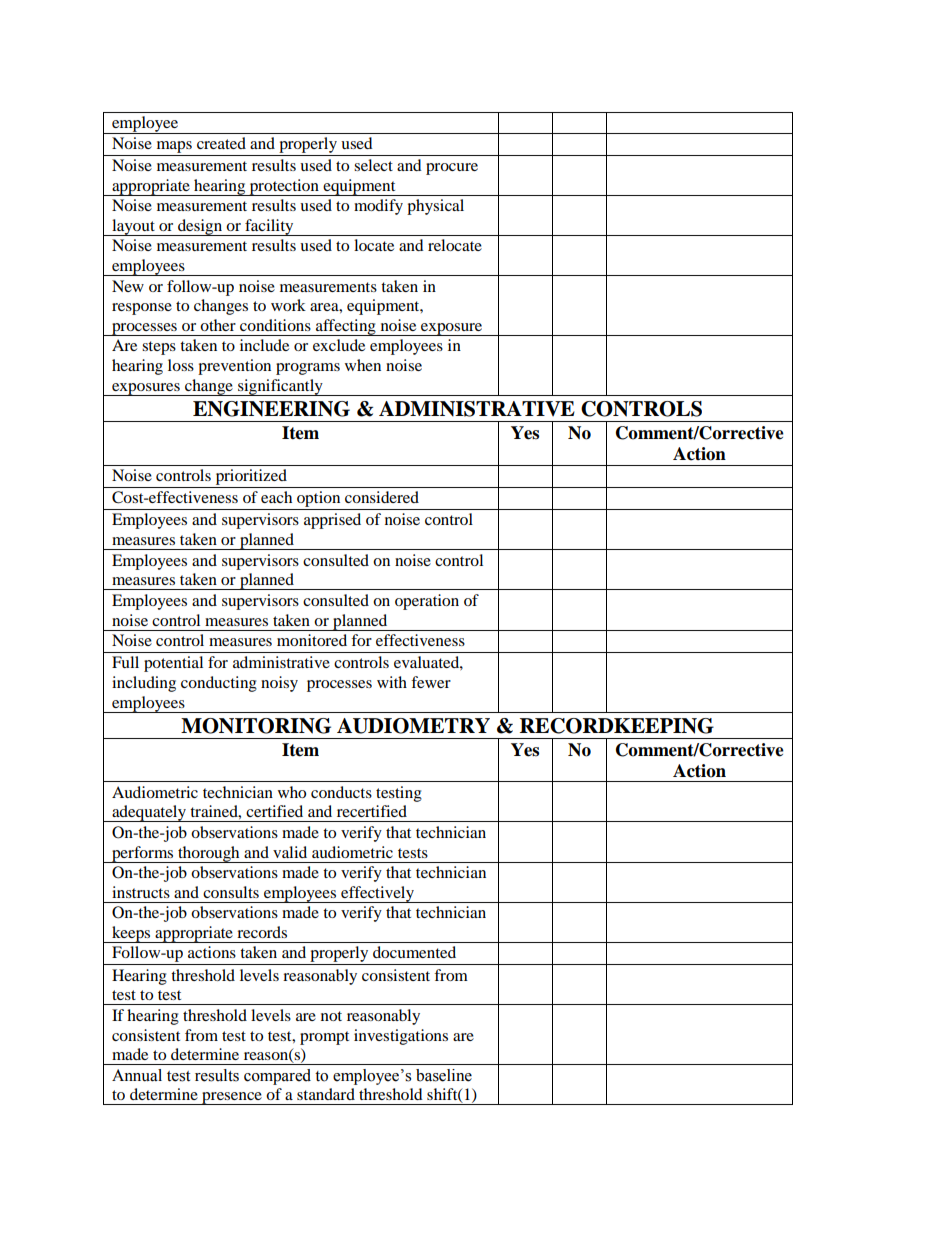 This document has width=952, height=1233. I want to click on Full, so click(125, 662).
